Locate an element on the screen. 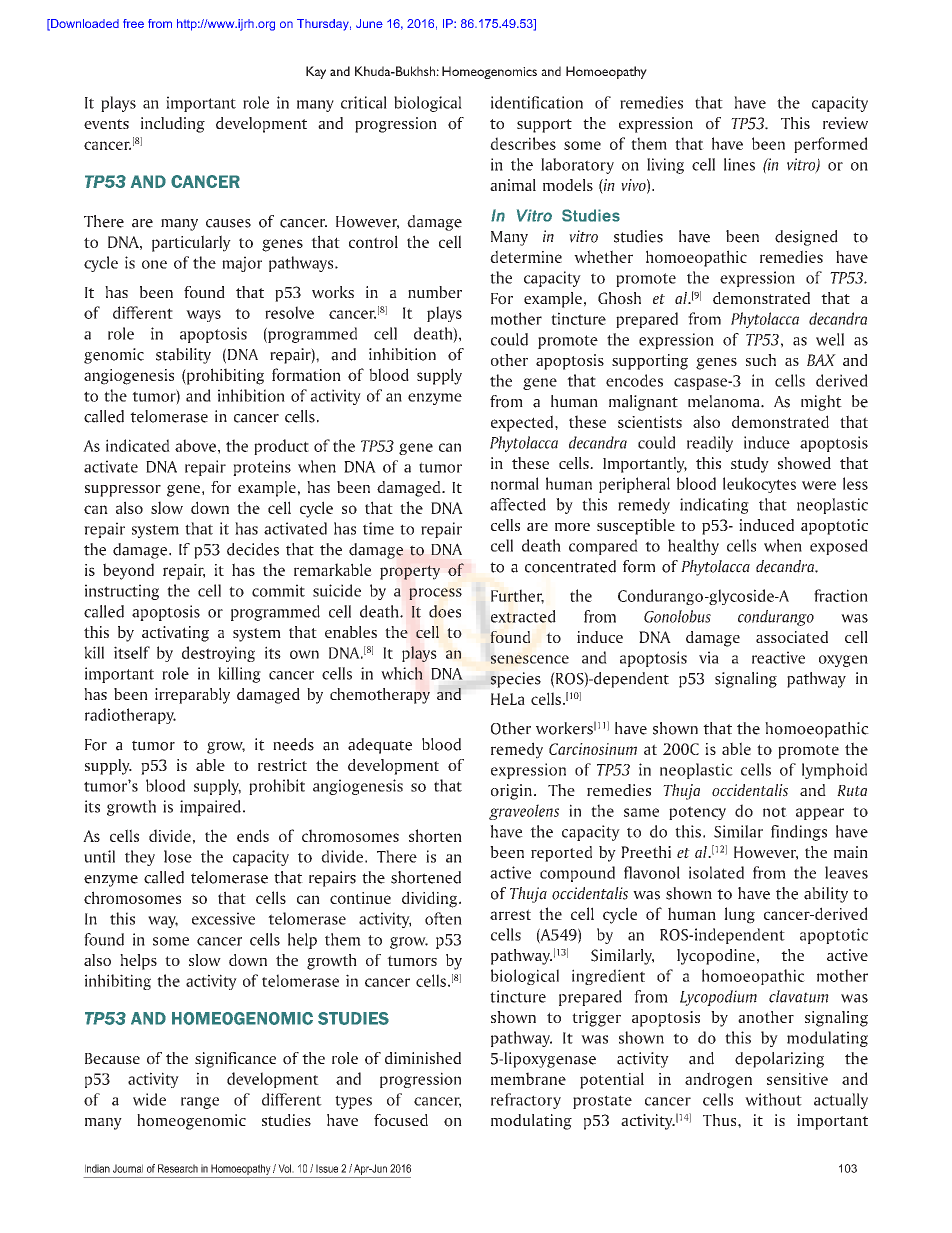  number is located at coordinates (435, 292).
